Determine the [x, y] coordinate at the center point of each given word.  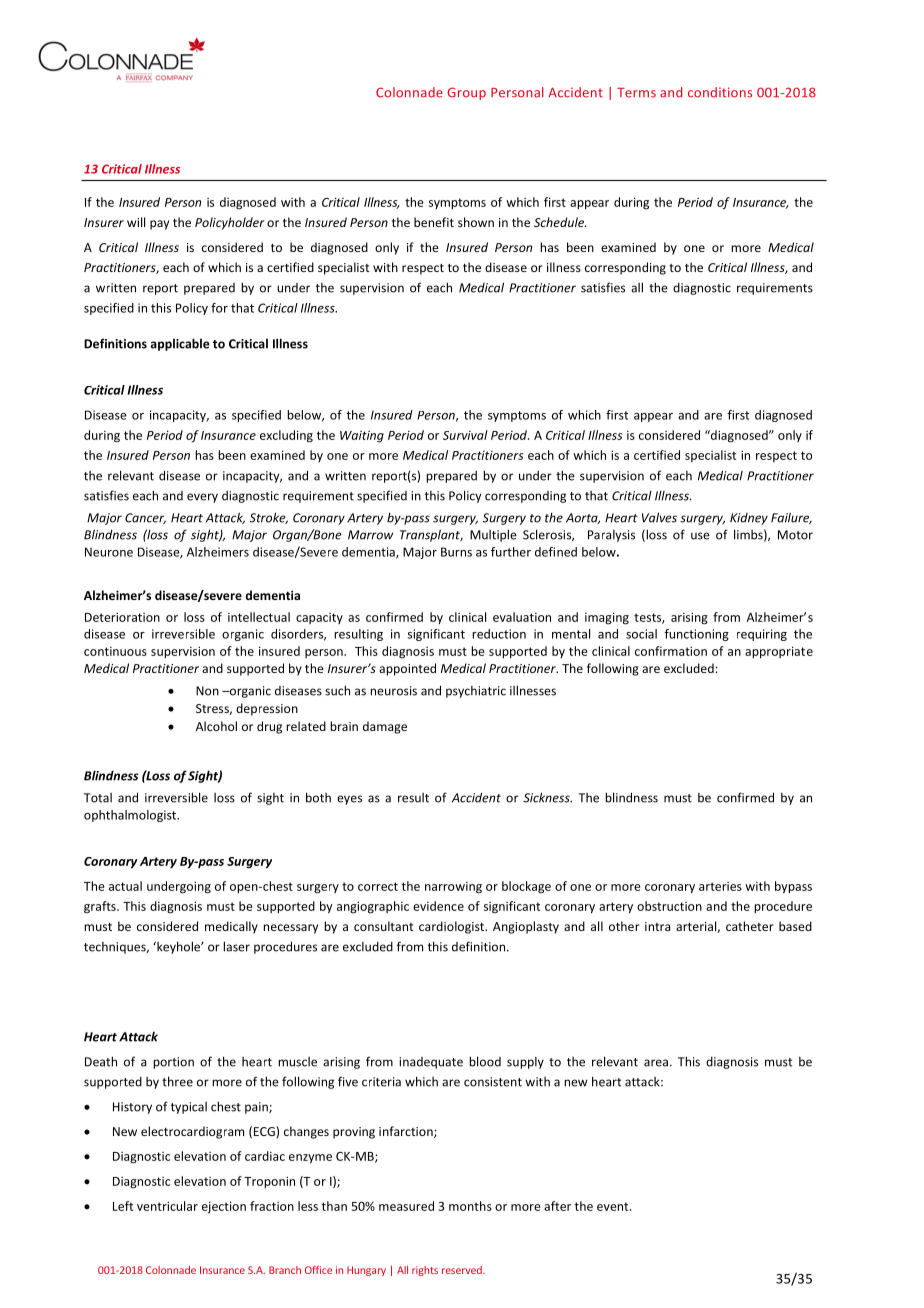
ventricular [167, 1206]
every [202, 498]
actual [125, 886]
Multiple [493, 535]
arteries [720, 886]
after [557, 1206]
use [700, 536]
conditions [720, 92]
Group [466, 93]
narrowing [453, 888]
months [470, 1206]
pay [159, 225]
